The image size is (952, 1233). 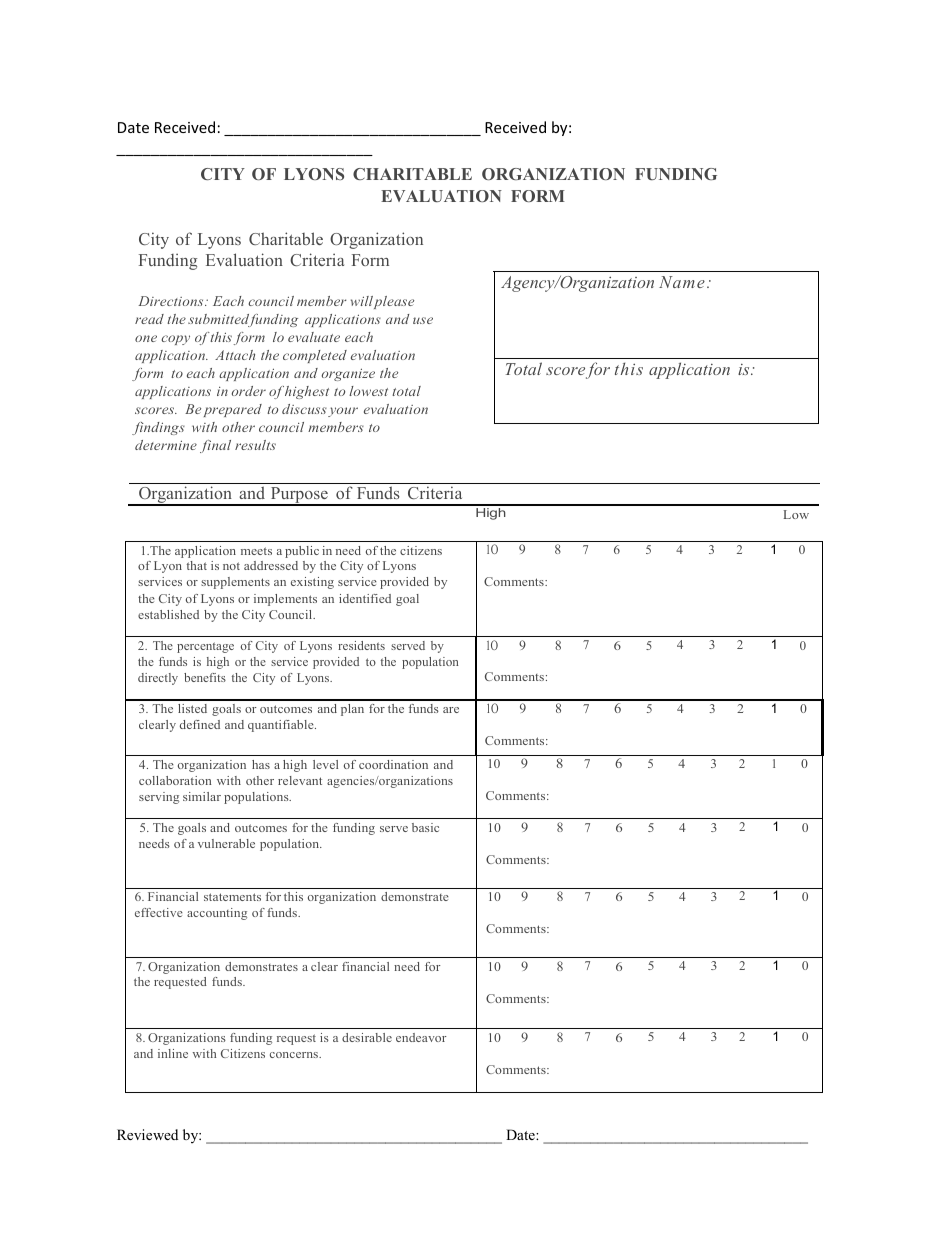 I want to click on Reviewed, so click(x=147, y=1134).
